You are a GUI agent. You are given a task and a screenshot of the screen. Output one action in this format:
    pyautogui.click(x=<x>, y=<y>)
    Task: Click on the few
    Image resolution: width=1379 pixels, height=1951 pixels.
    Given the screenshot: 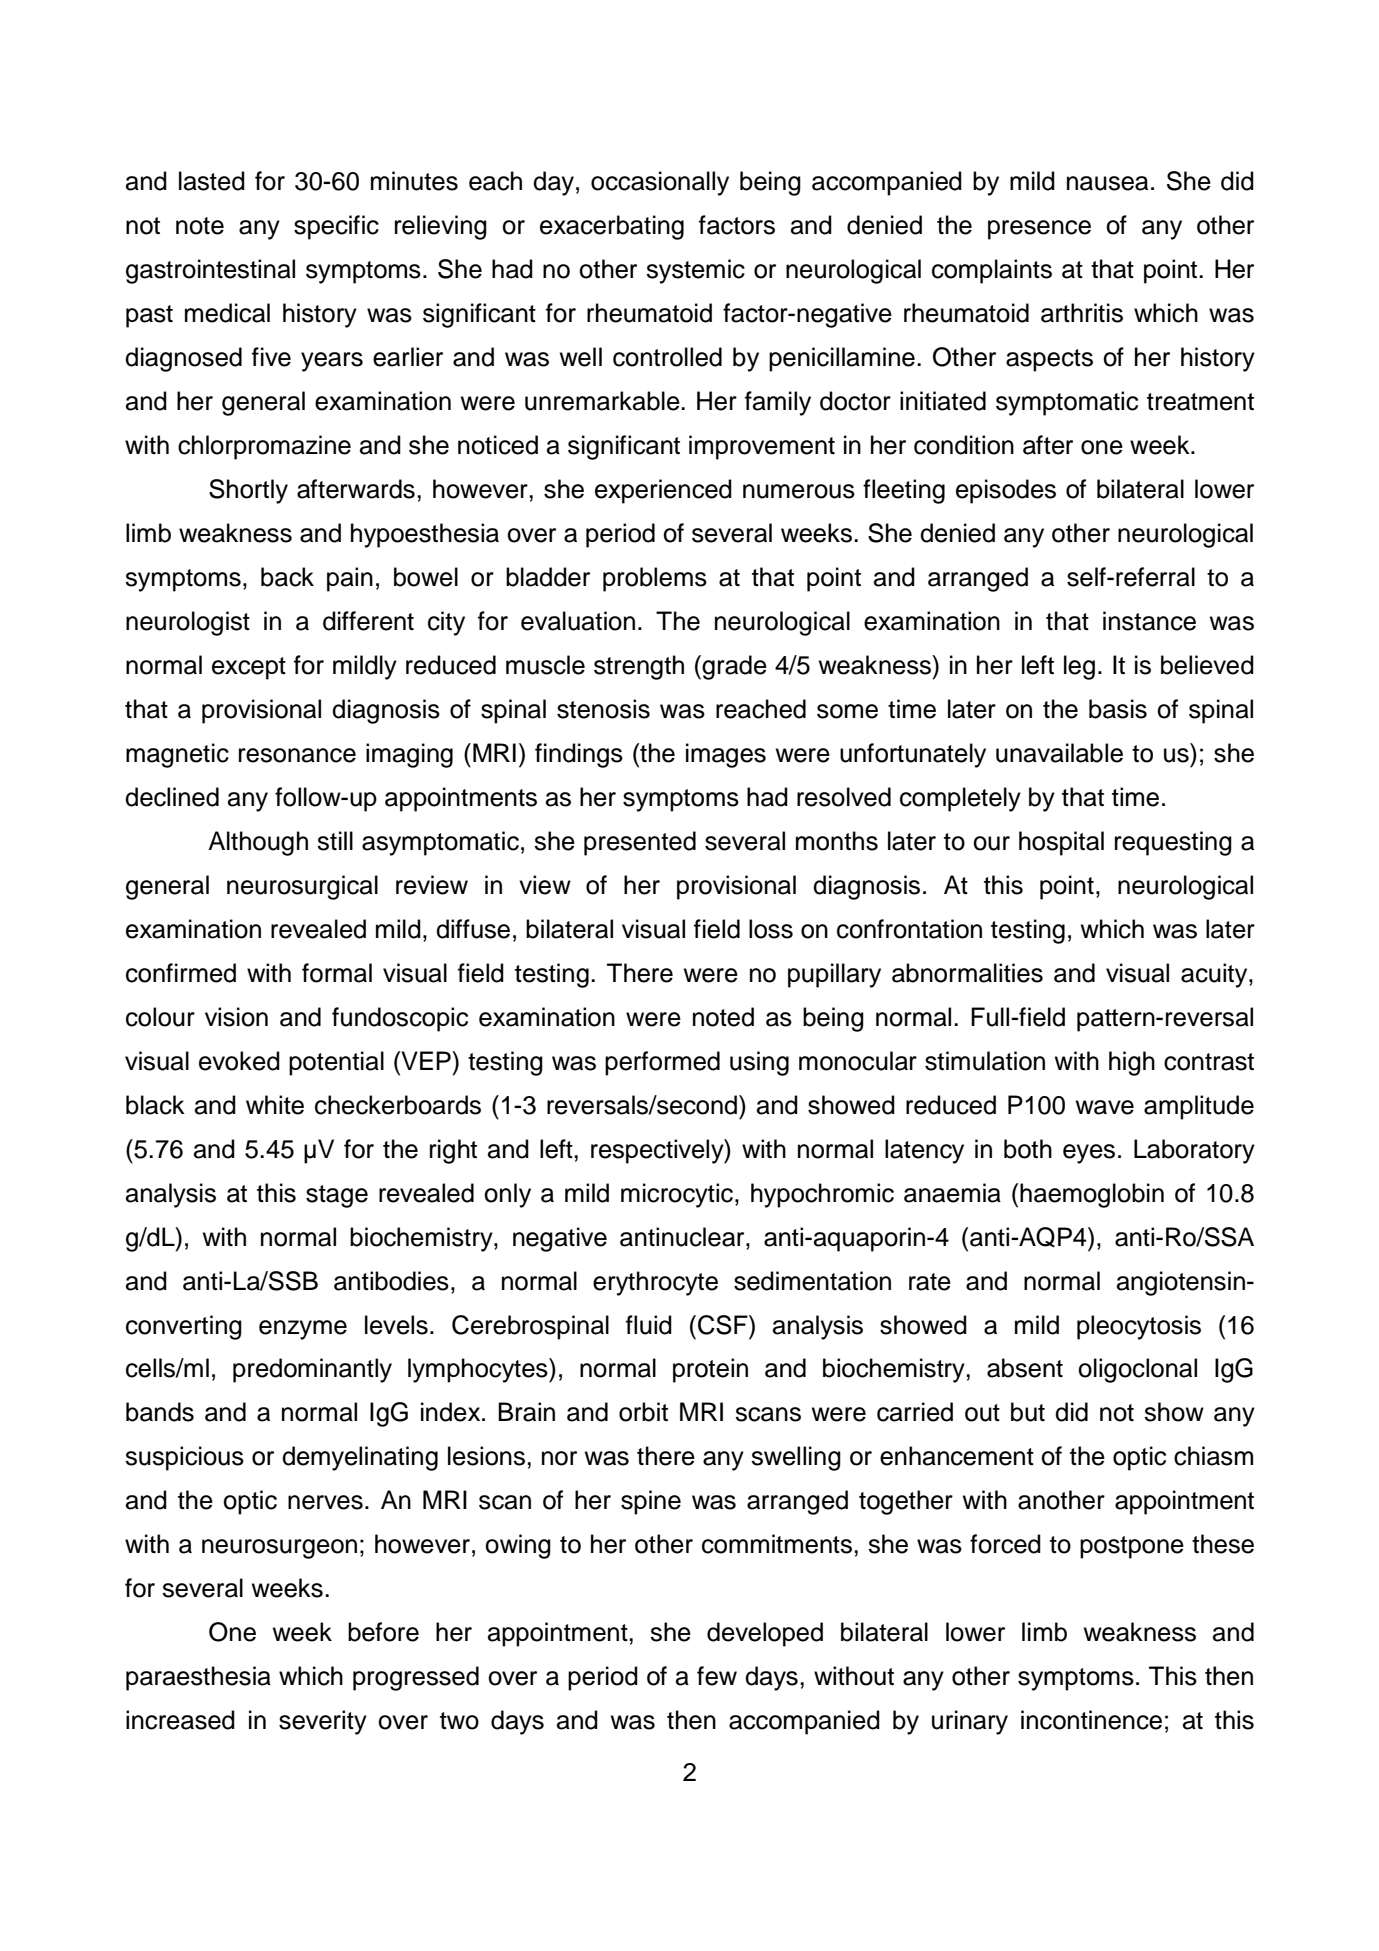 What is the action you would take?
    pyautogui.click(x=717, y=1676)
